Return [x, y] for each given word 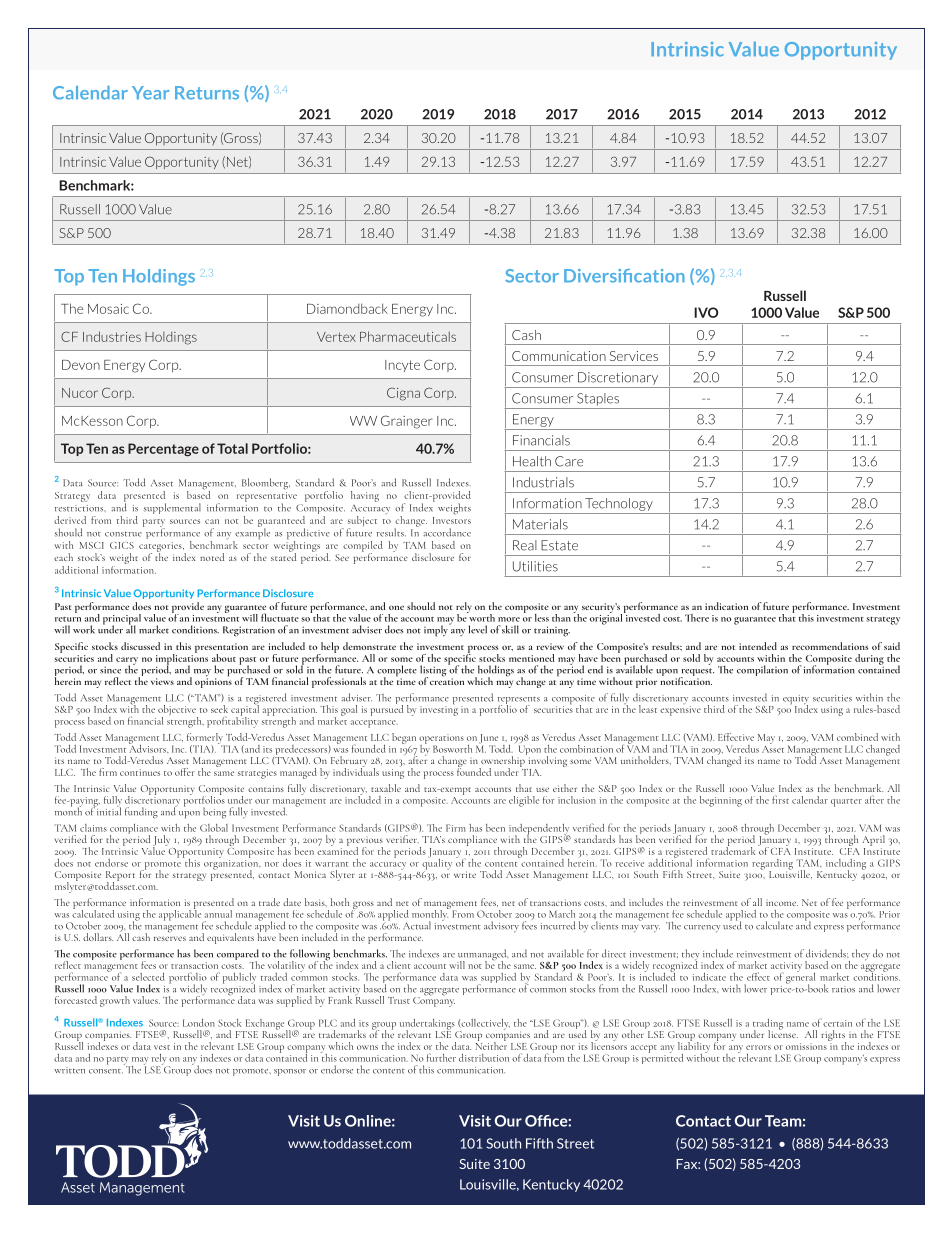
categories [161, 548]
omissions [806, 1046]
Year [150, 93]
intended [758, 646]
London [199, 1023]
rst [784, 801]
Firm [455, 828]
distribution [484, 1058]
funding [141, 813]
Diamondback [347, 308]
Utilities [535, 566]
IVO [706, 312]
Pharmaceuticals [408, 336]
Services [634, 356]
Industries [112, 336]
